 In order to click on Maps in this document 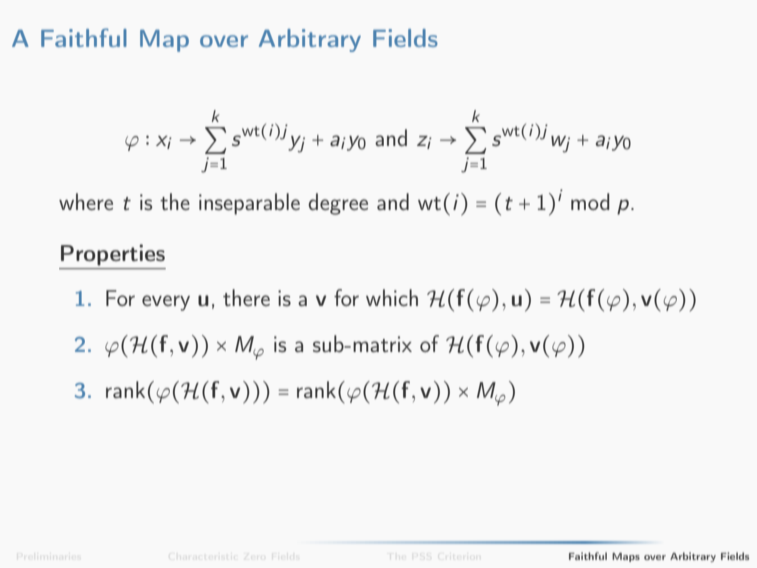, I will do `click(626, 557)`.
